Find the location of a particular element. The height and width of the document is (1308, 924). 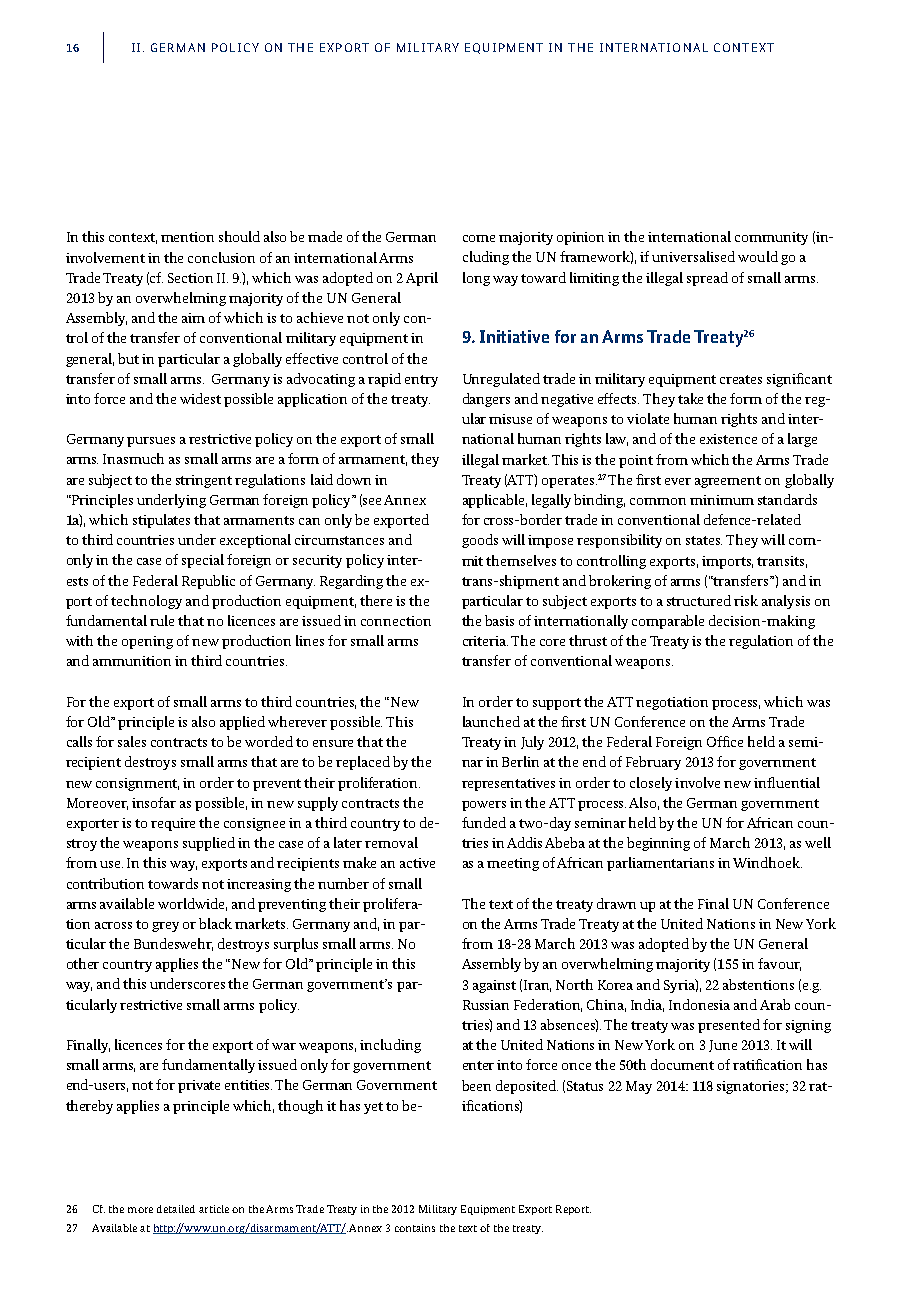

favour is located at coordinates (779, 964).
